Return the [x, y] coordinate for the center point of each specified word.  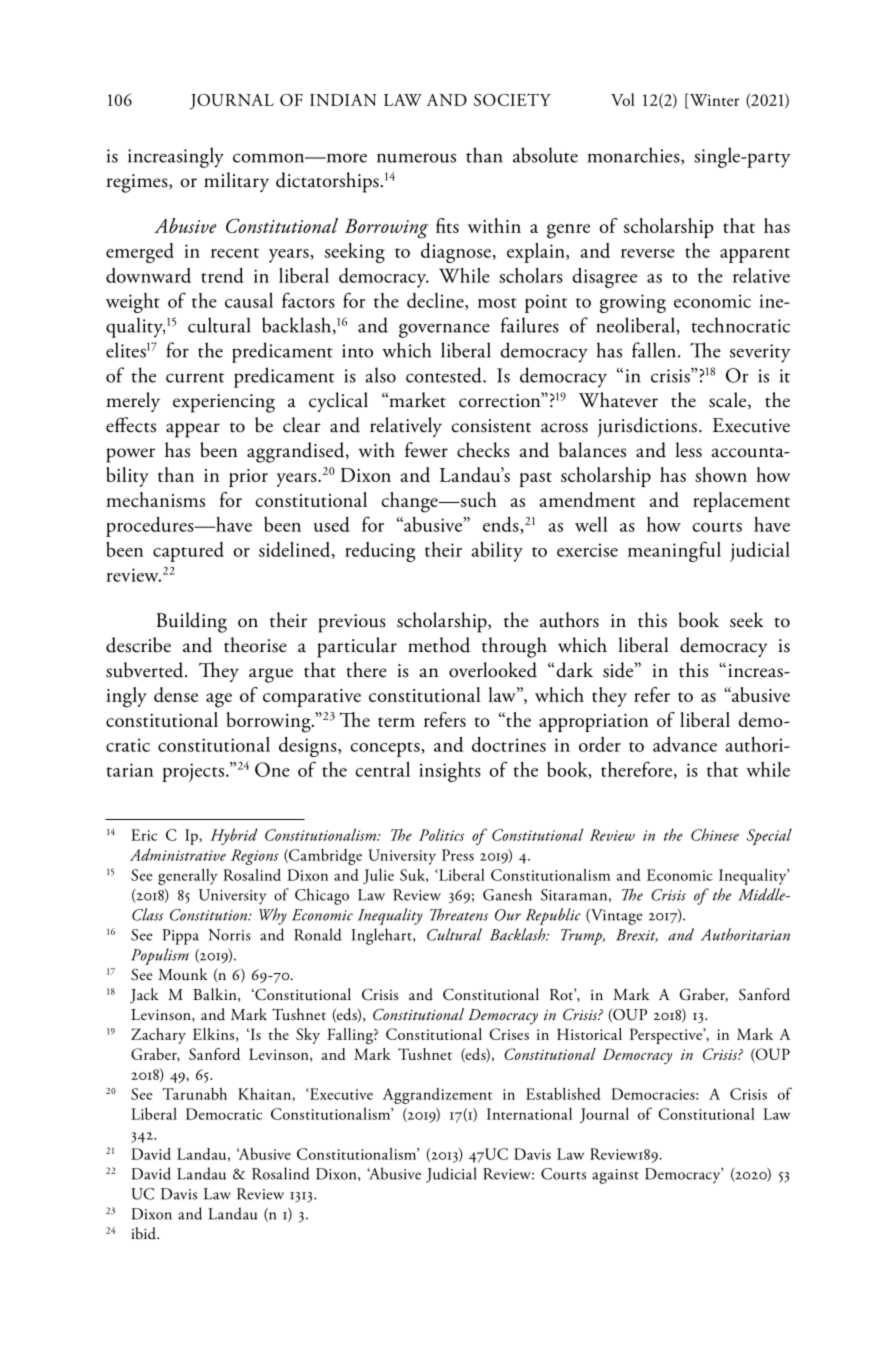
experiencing [224, 403]
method [439, 645]
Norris [229, 935]
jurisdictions [647, 427]
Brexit [637, 935]
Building [191, 622]
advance [685, 744]
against [615, 1176]
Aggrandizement [437, 1096]
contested [445, 375]
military [236, 182]
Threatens [459, 914]
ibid [144, 1233]
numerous [416, 158]
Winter [713, 99]
